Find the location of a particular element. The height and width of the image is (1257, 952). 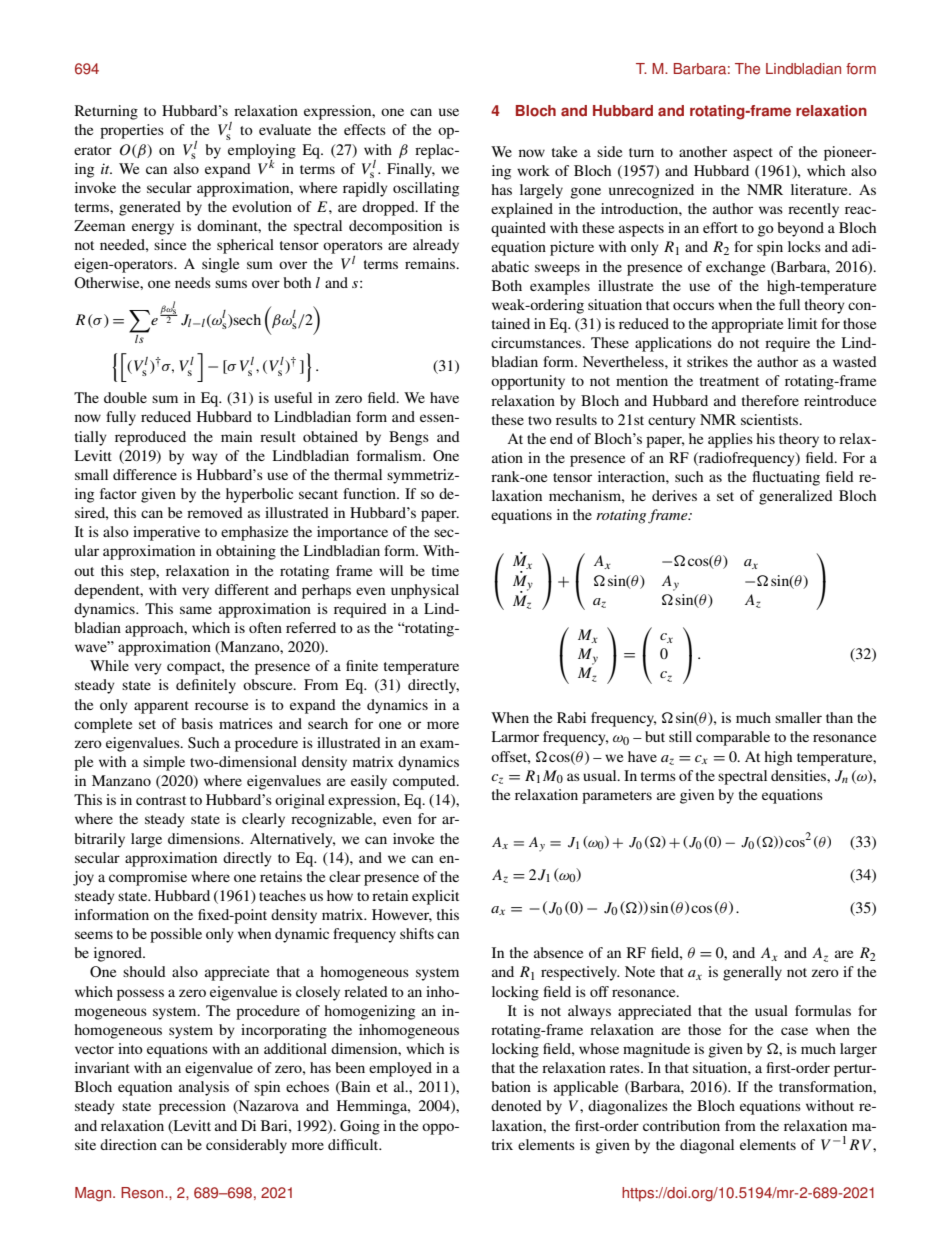

precession is located at coordinates (192, 1107).
